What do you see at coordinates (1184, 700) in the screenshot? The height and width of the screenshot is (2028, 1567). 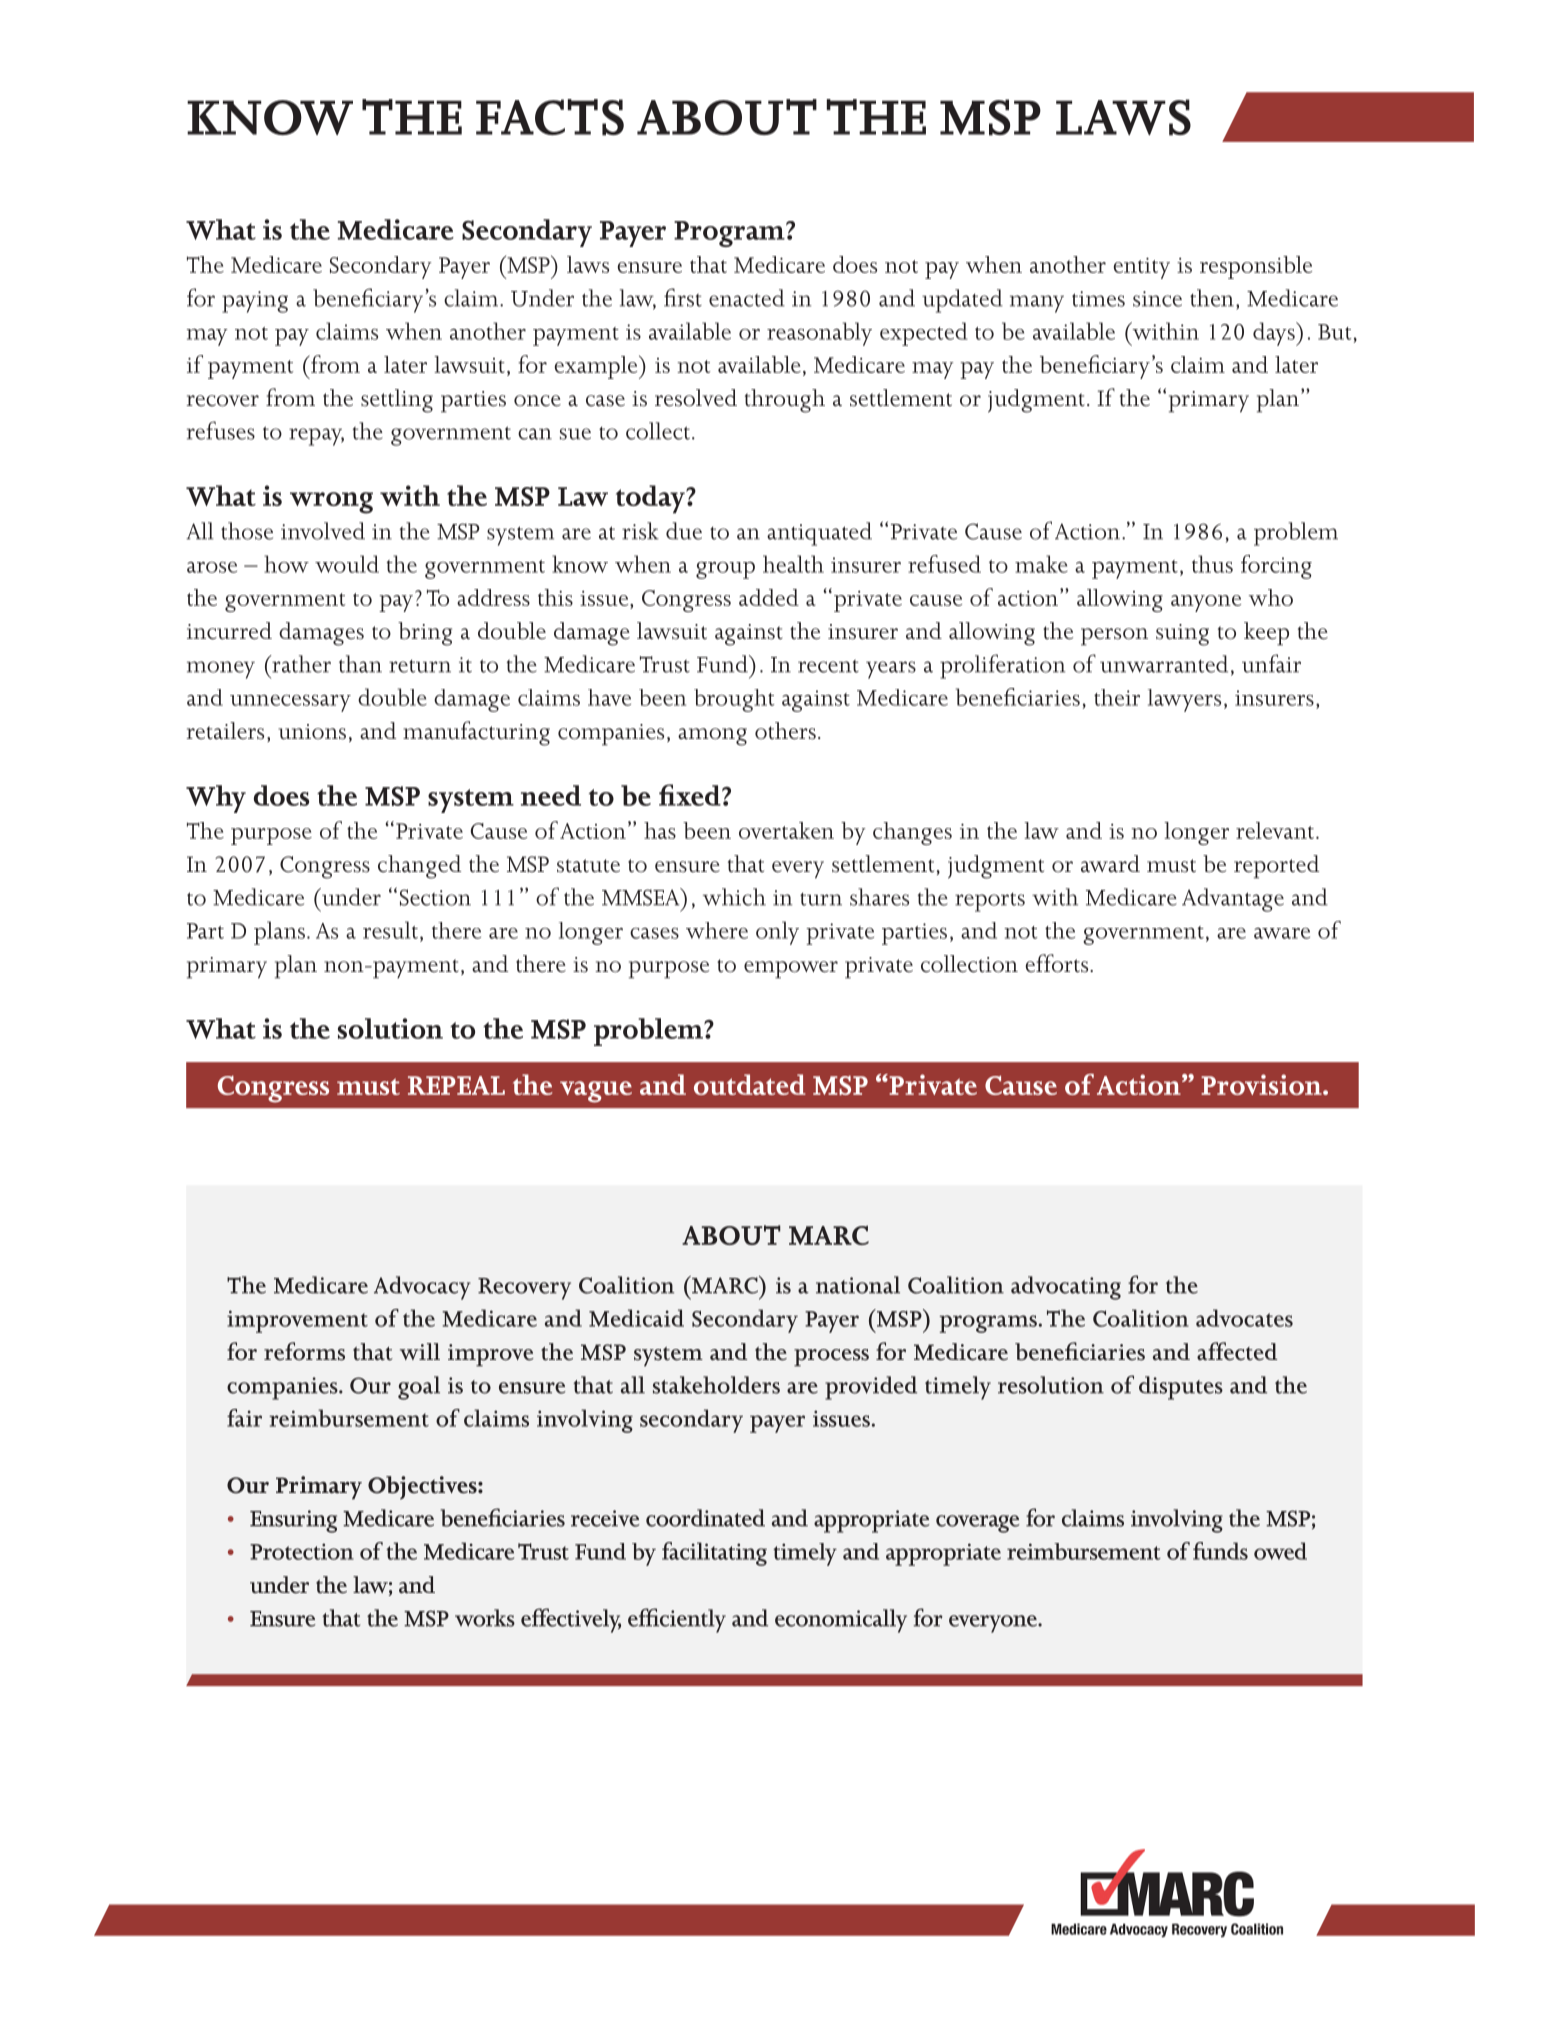 I see `lawyers` at bounding box center [1184, 700].
